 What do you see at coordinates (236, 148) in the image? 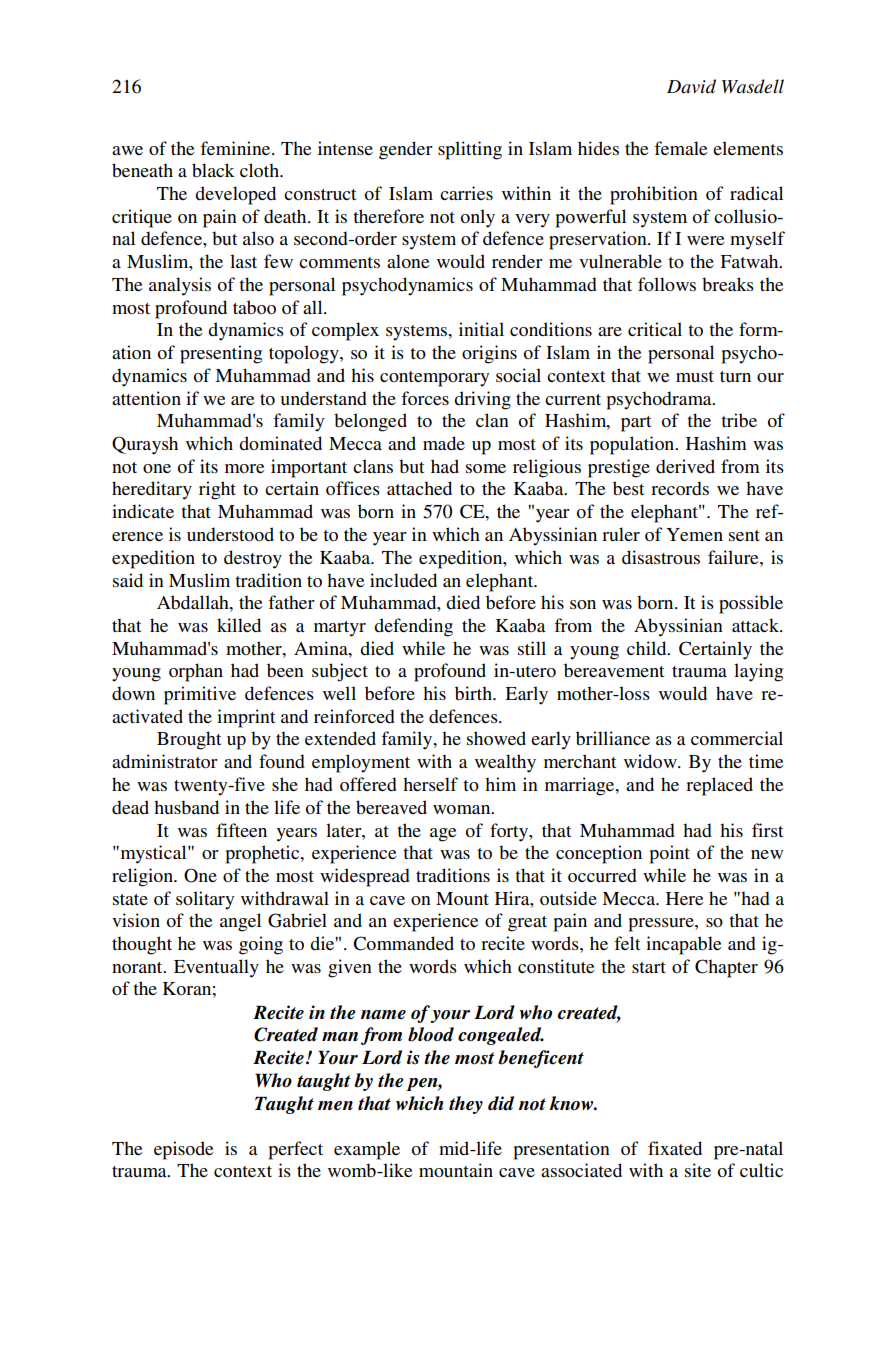
I see `feminine` at bounding box center [236, 148].
